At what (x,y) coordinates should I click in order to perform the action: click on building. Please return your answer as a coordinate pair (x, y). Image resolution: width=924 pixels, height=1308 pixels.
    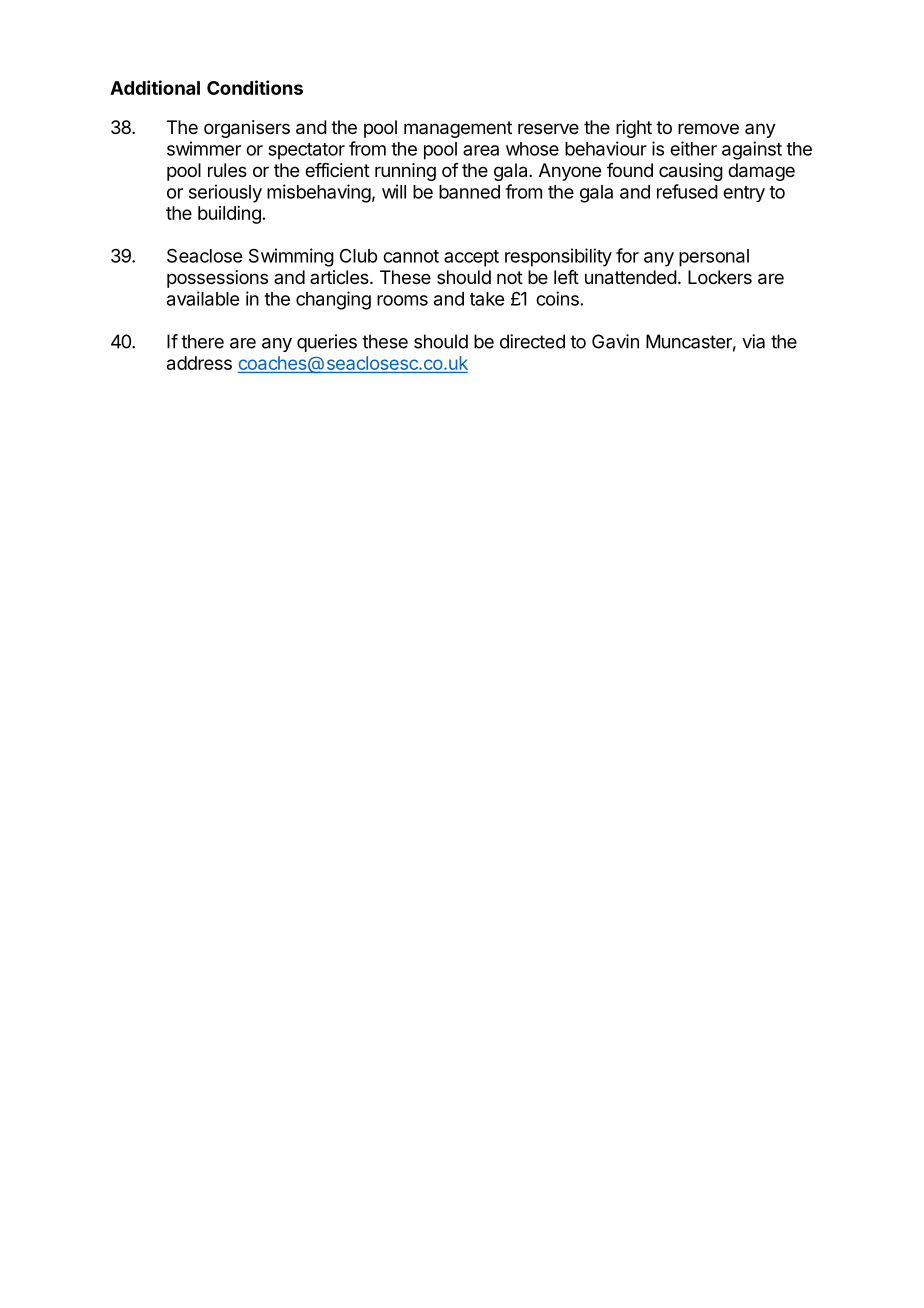
    Looking at the image, I should click on (229, 215).
